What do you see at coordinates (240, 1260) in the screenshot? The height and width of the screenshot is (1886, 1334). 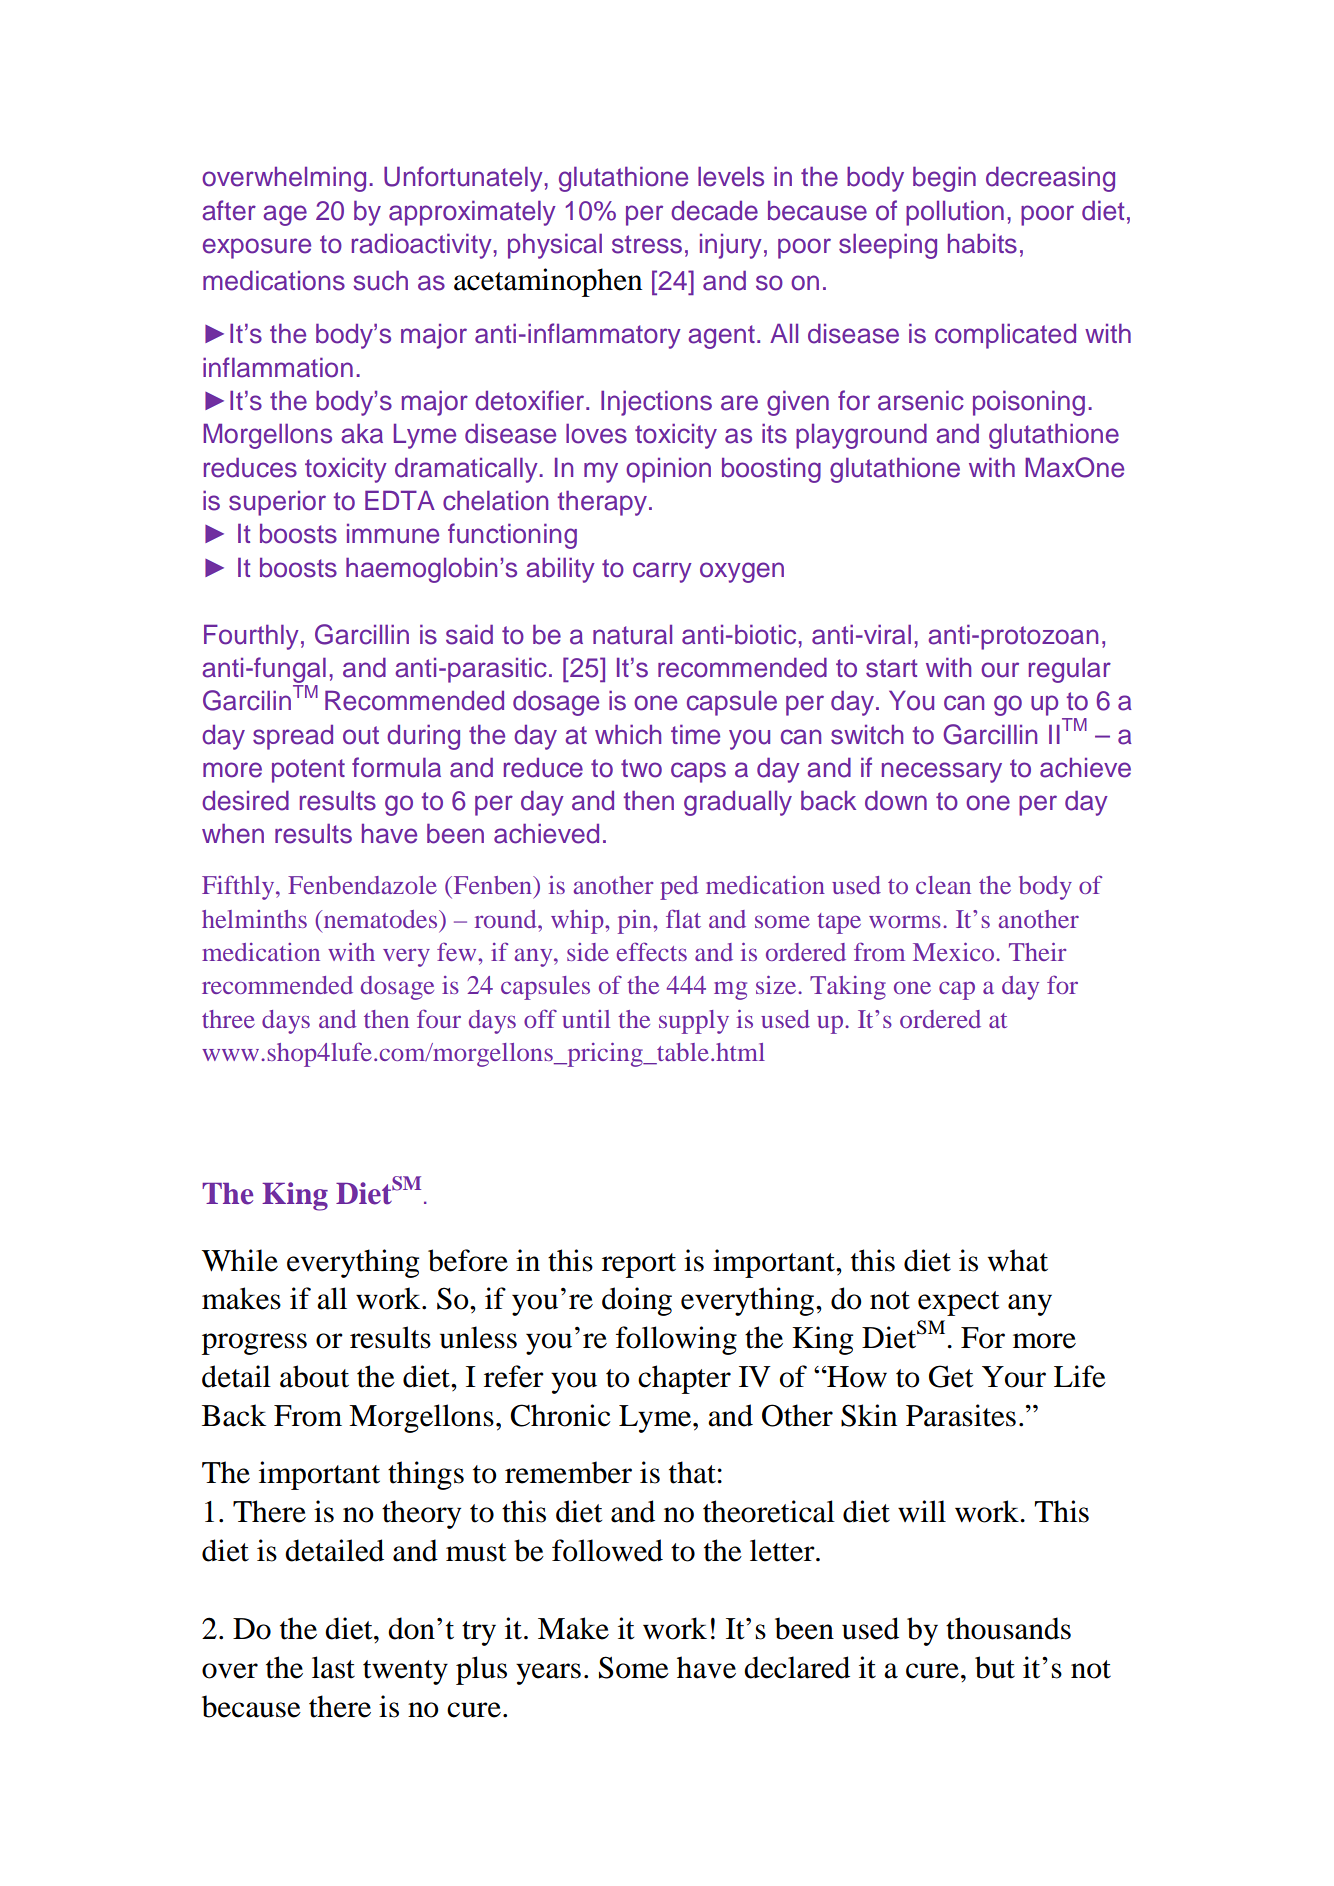 I see `While` at bounding box center [240, 1260].
